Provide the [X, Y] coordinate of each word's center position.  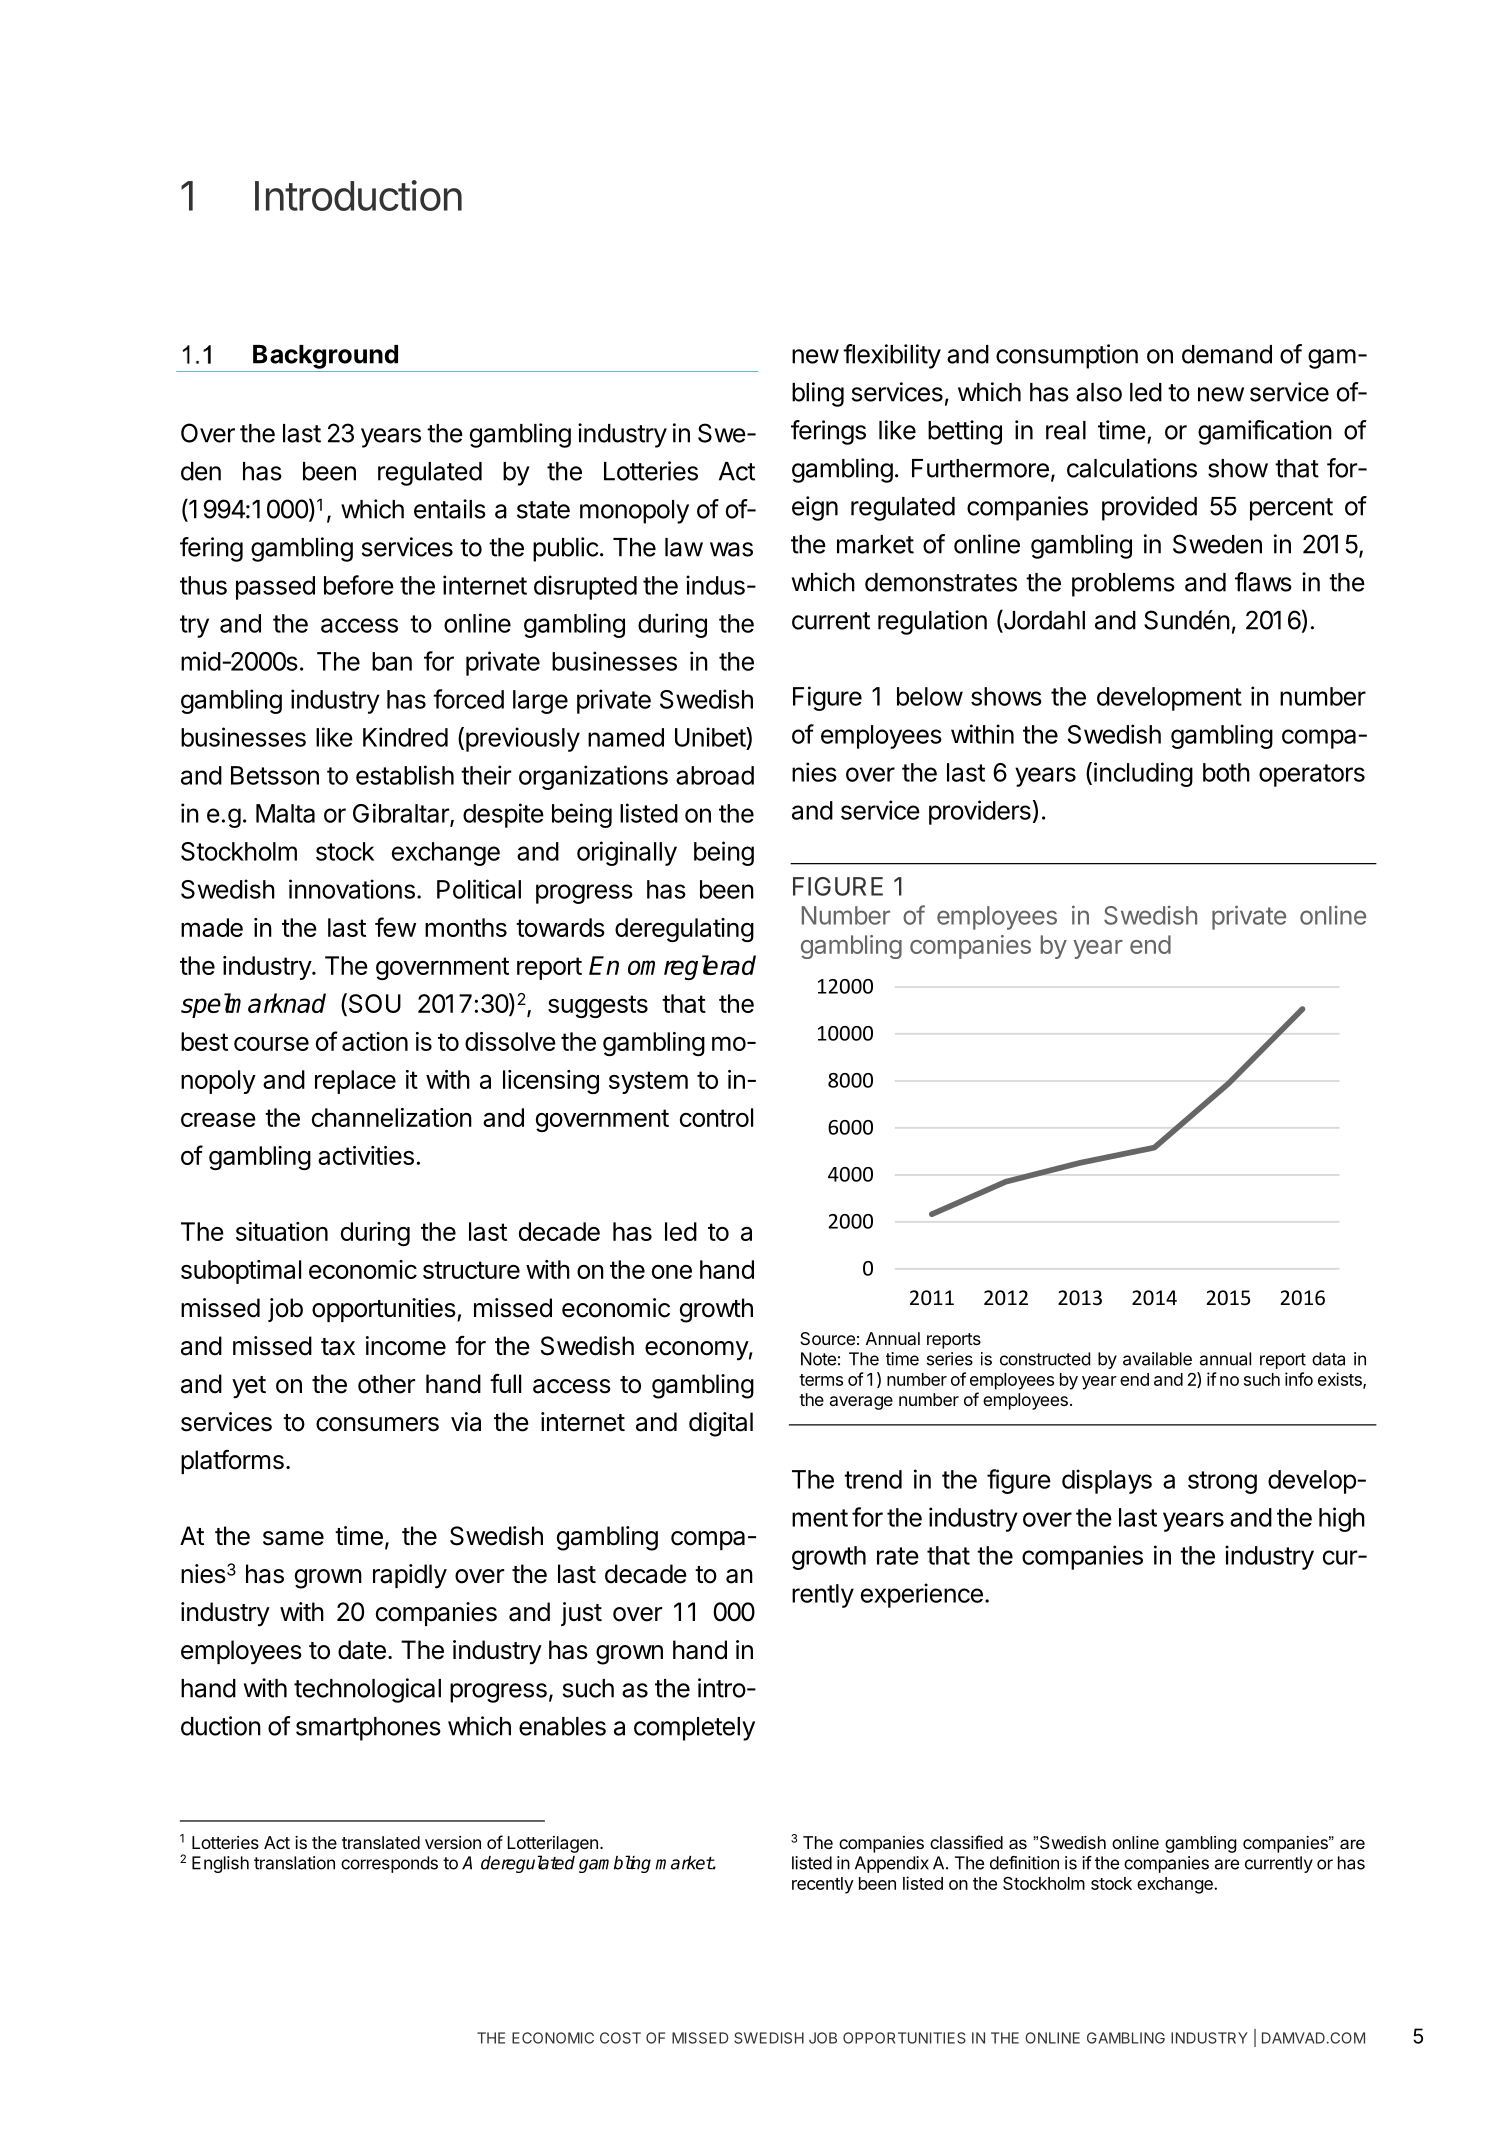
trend [873, 1479]
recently [823, 1885]
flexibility [892, 356]
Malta [285, 813]
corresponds [389, 1864]
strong [1222, 1482]
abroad [715, 775]
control [716, 1117]
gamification [1265, 432]
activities [366, 1155]
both [1226, 772]
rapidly [410, 1576]
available [1157, 1359]
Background [325, 357]
